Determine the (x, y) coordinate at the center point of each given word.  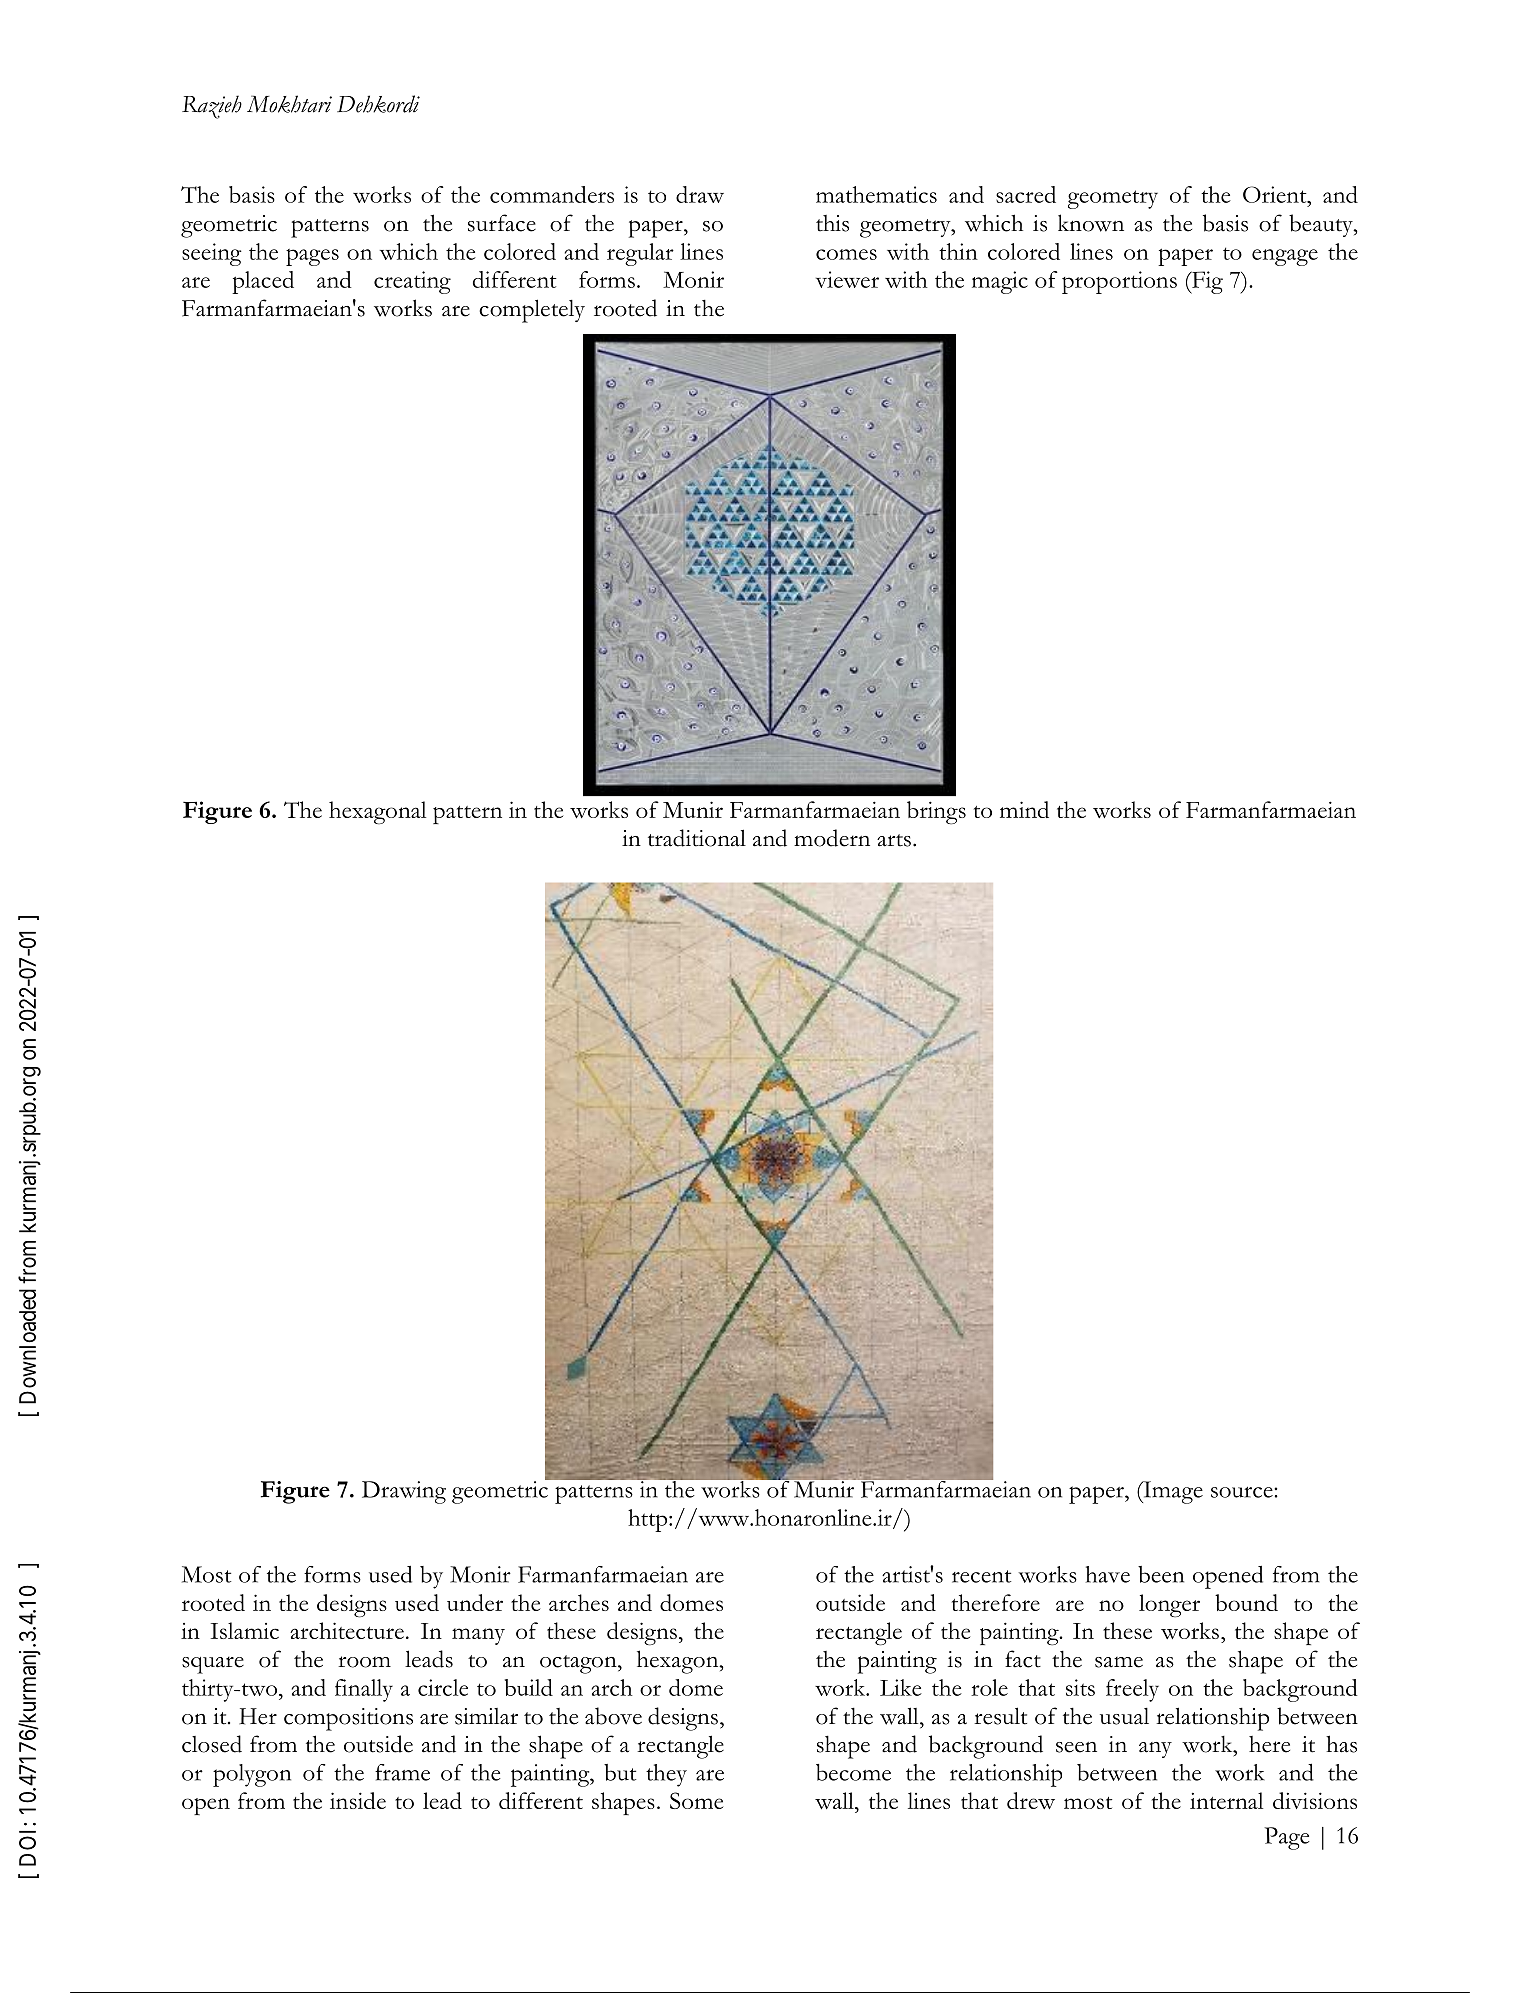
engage (1285, 257)
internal (1226, 1800)
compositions (348, 1719)
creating (412, 282)
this (832, 223)
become (853, 1772)
